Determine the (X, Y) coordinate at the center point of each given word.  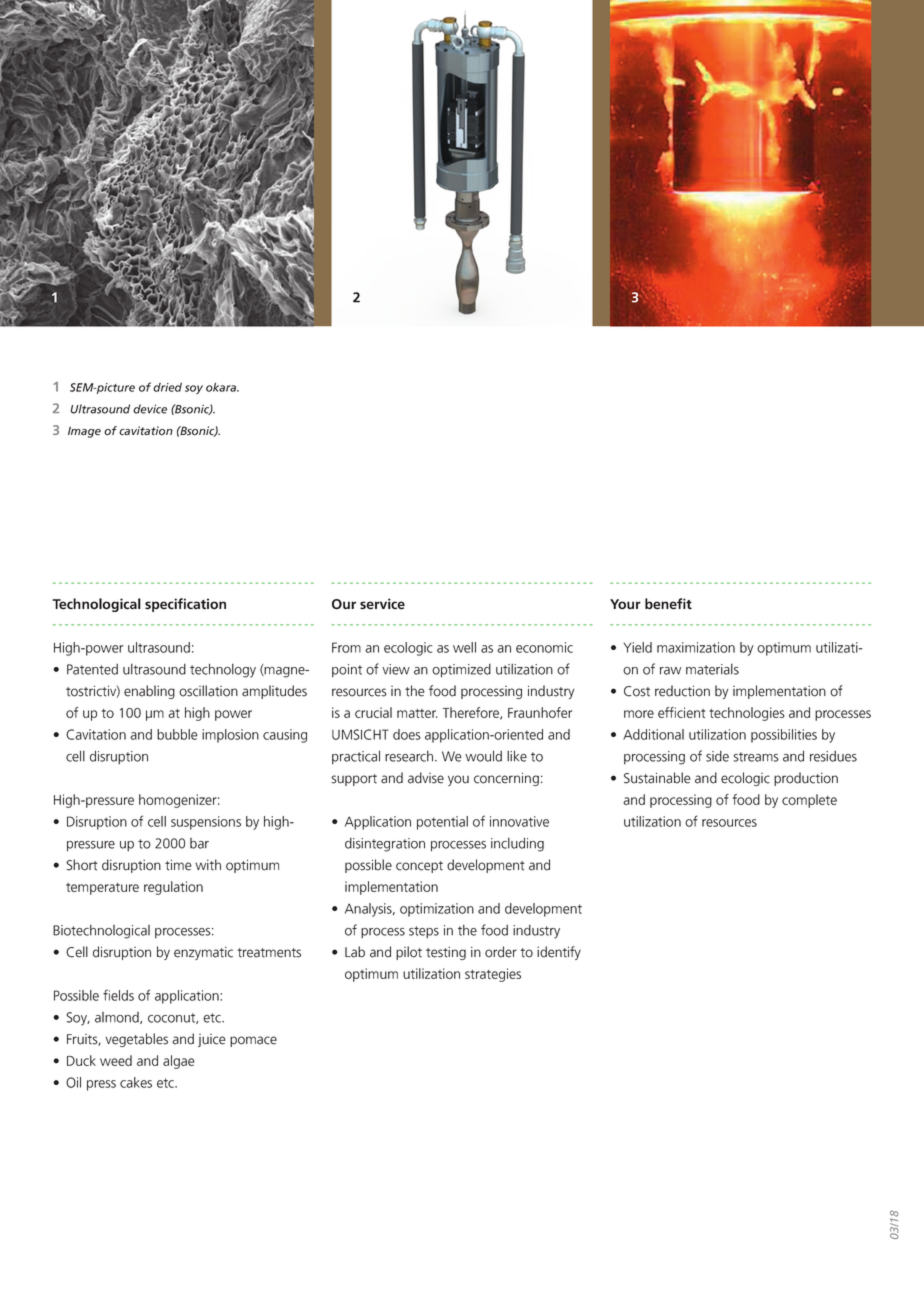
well (464, 647)
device (150, 409)
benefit (668, 604)
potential (442, 823)
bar (199, 843)
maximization (696, 647)
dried (167, 387)
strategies (493, 975)
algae (179, 1062)
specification (185, 605)
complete (809, 801)
